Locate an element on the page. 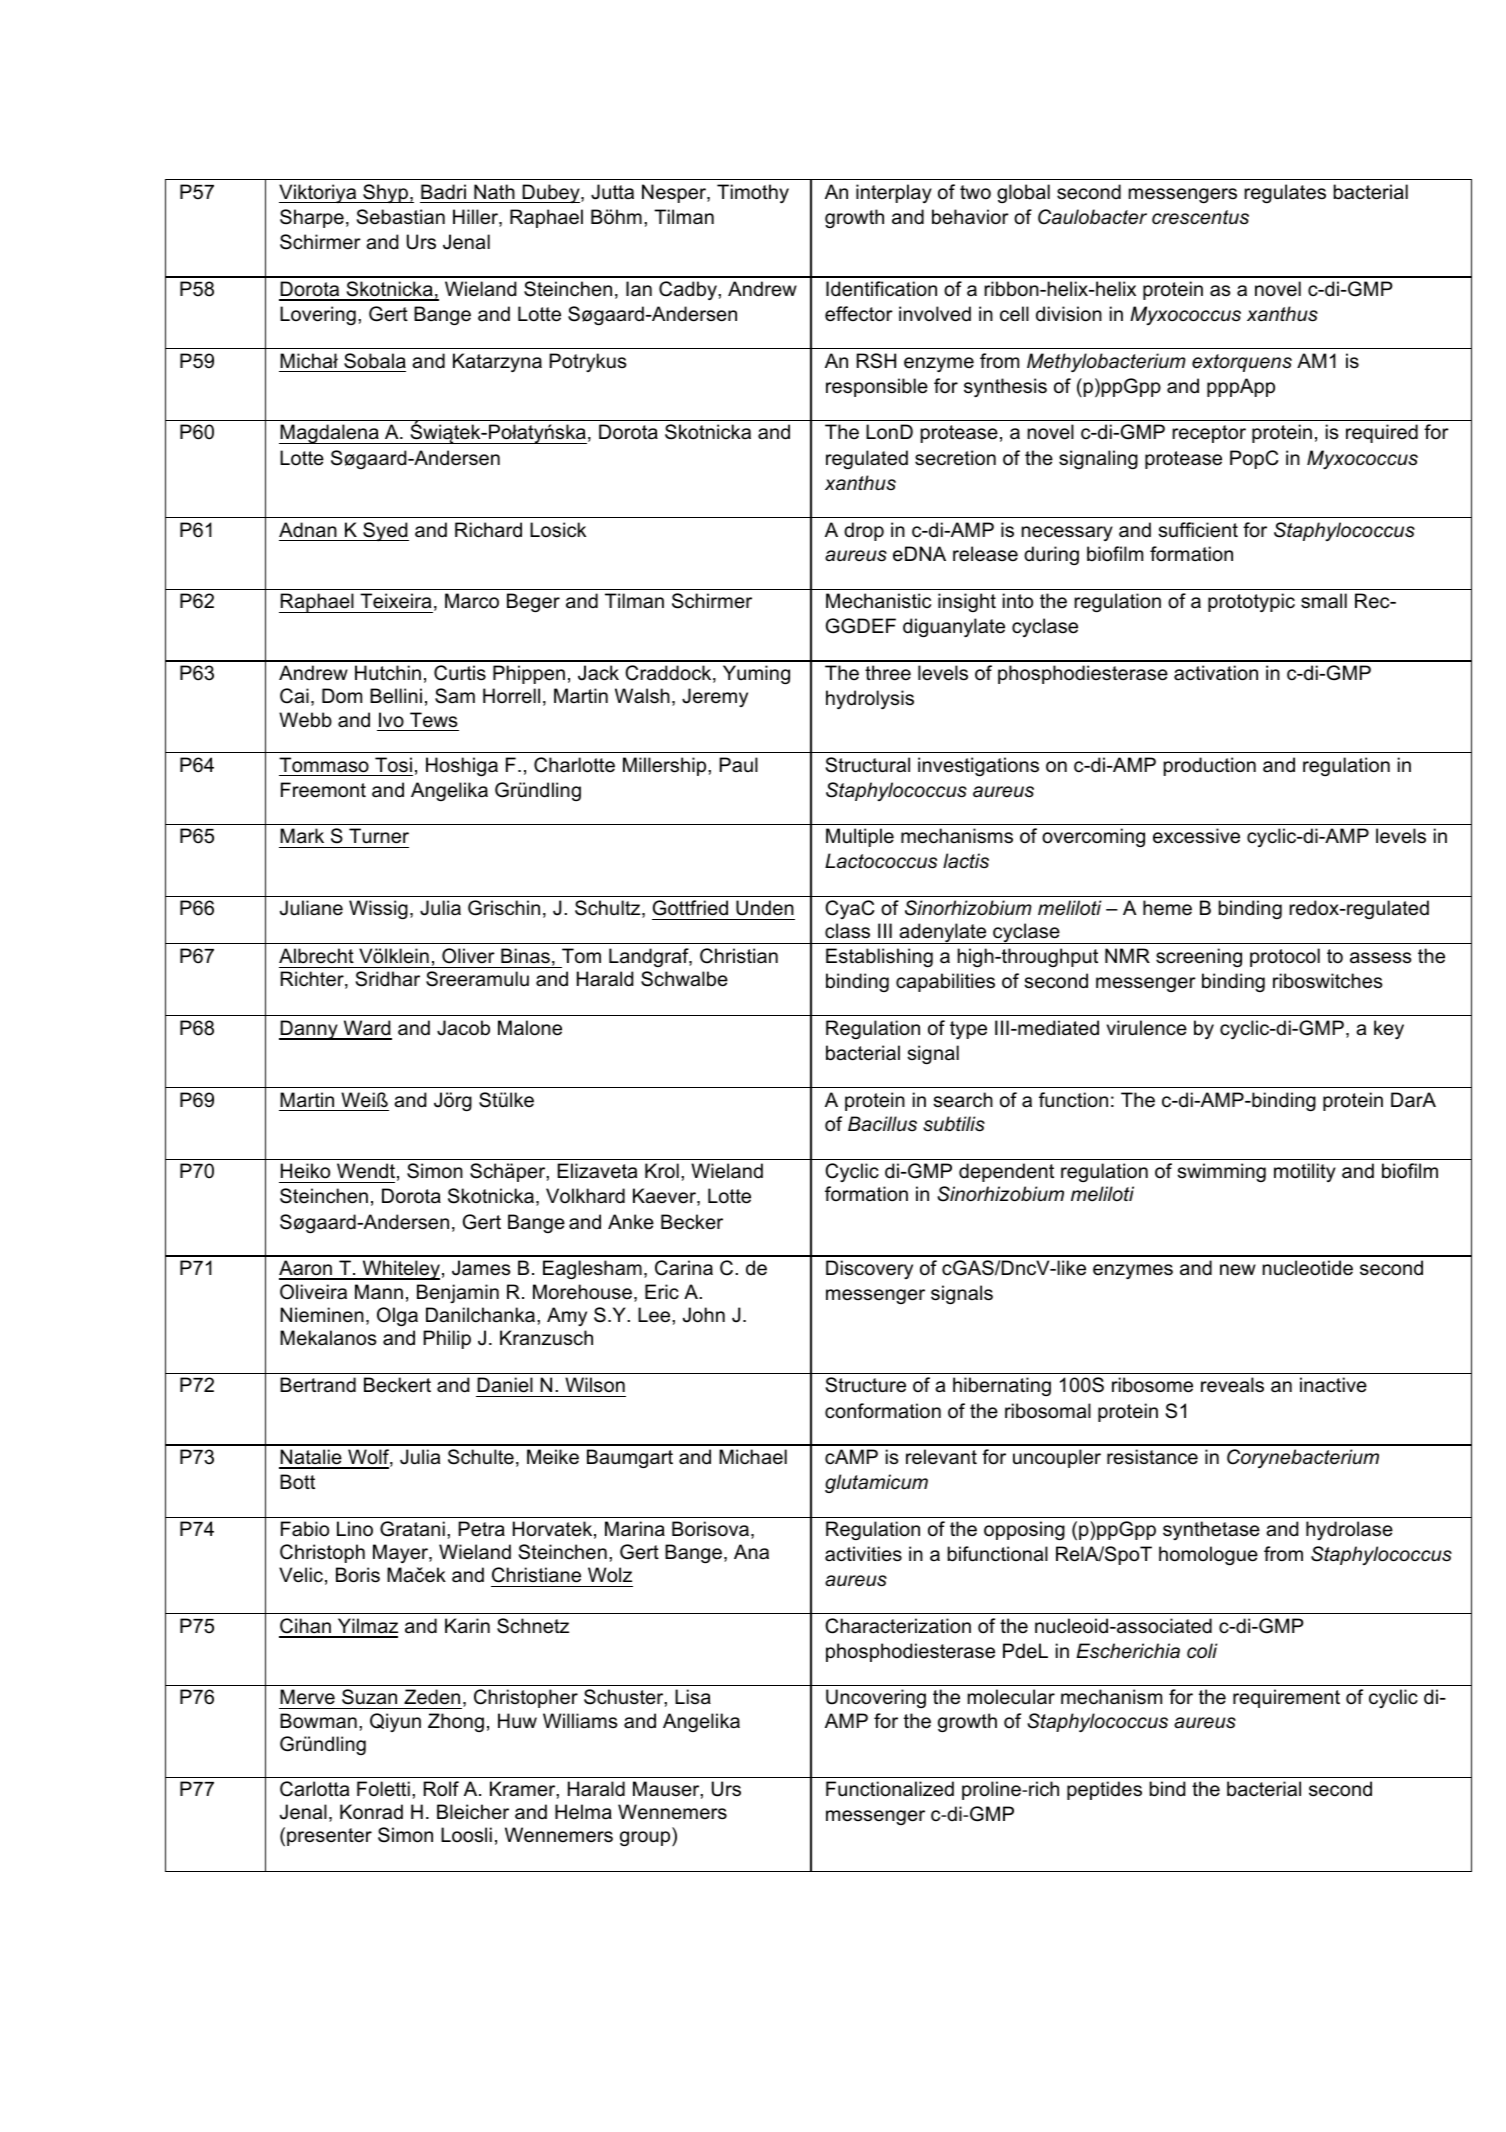  Daniel is located at coordinates (505, 1385).
